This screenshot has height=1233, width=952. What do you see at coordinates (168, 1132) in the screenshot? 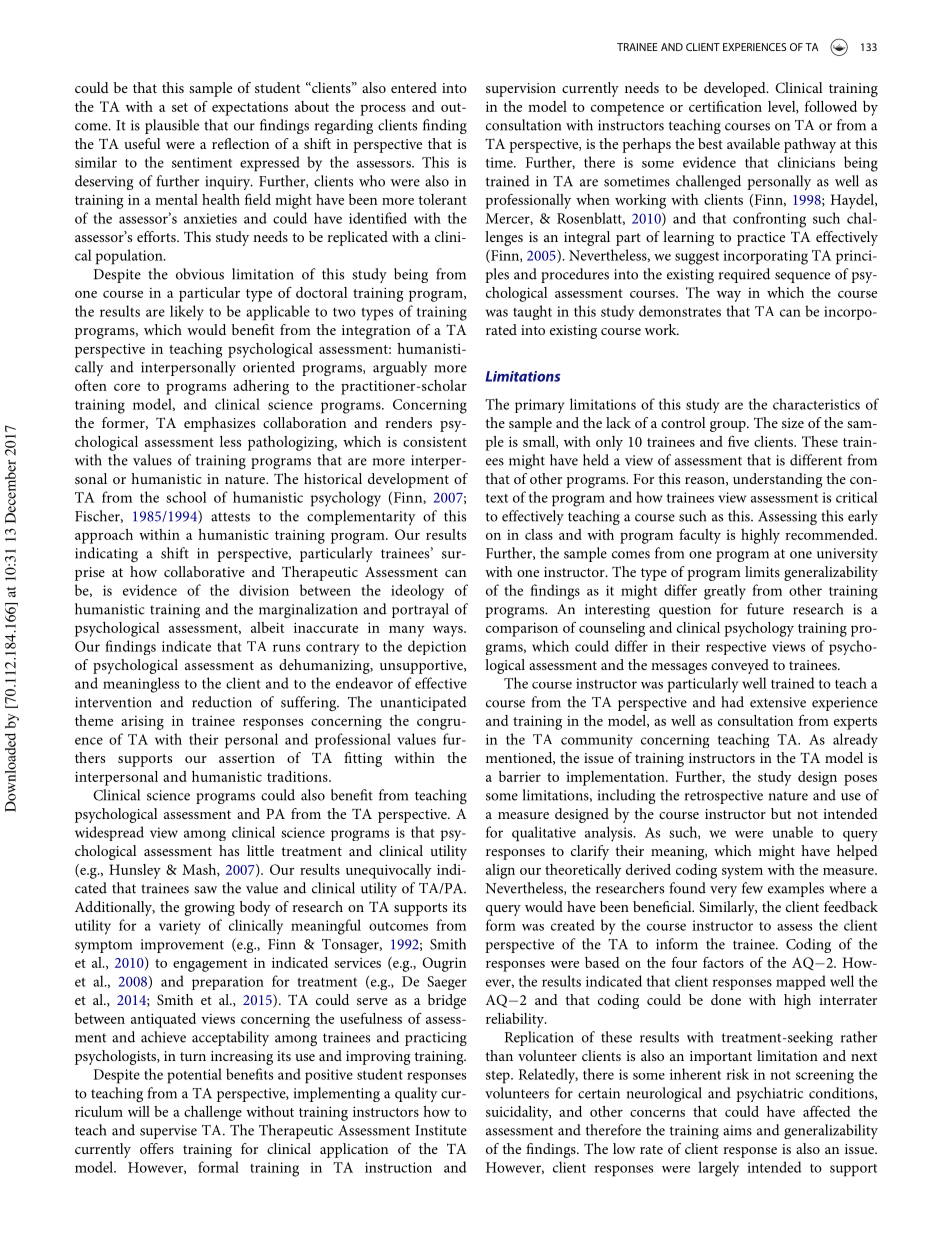
I see `supervise` at bounding box center [168, 1132].
